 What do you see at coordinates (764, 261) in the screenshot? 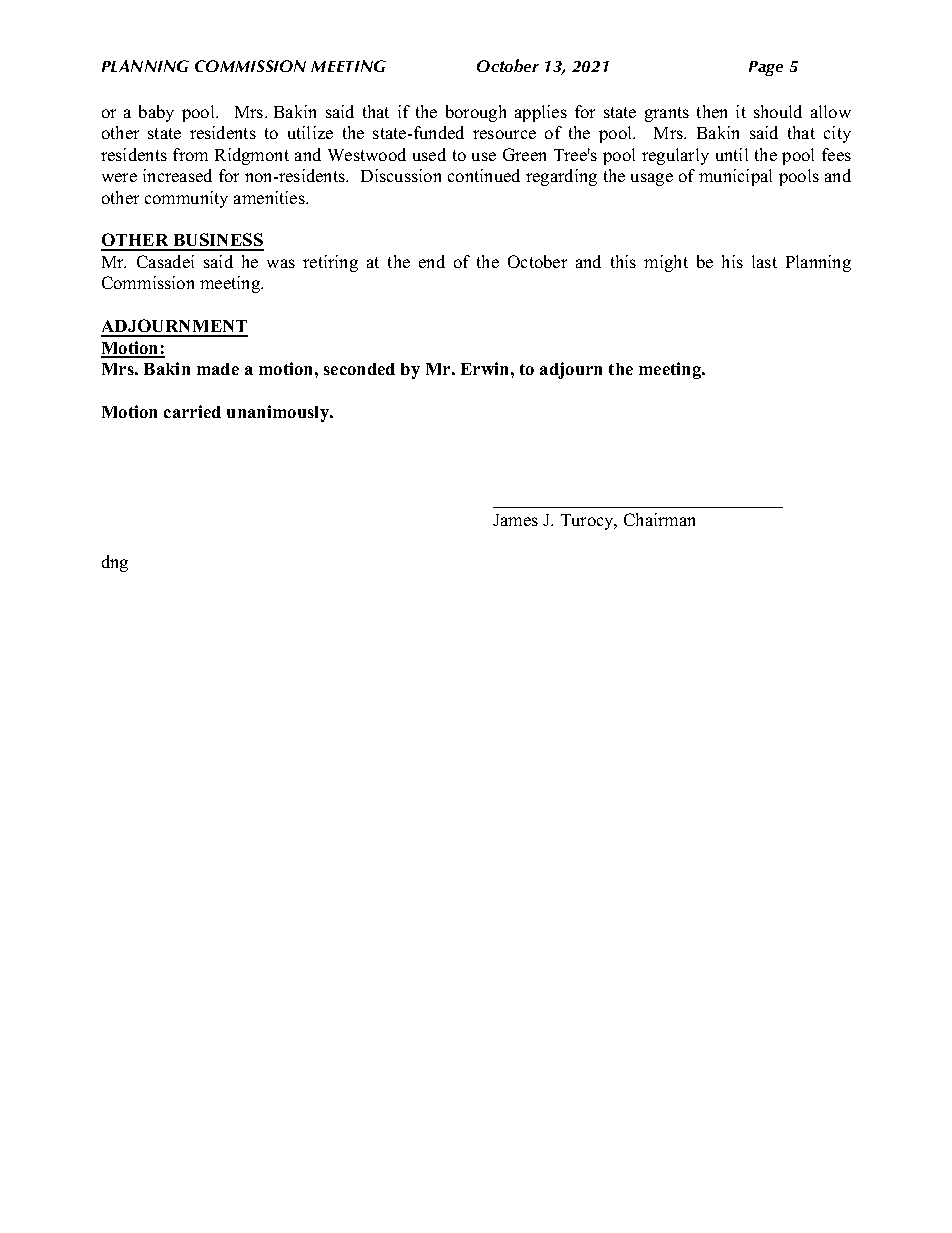
I see `last` at bounding box center [764, 261].
